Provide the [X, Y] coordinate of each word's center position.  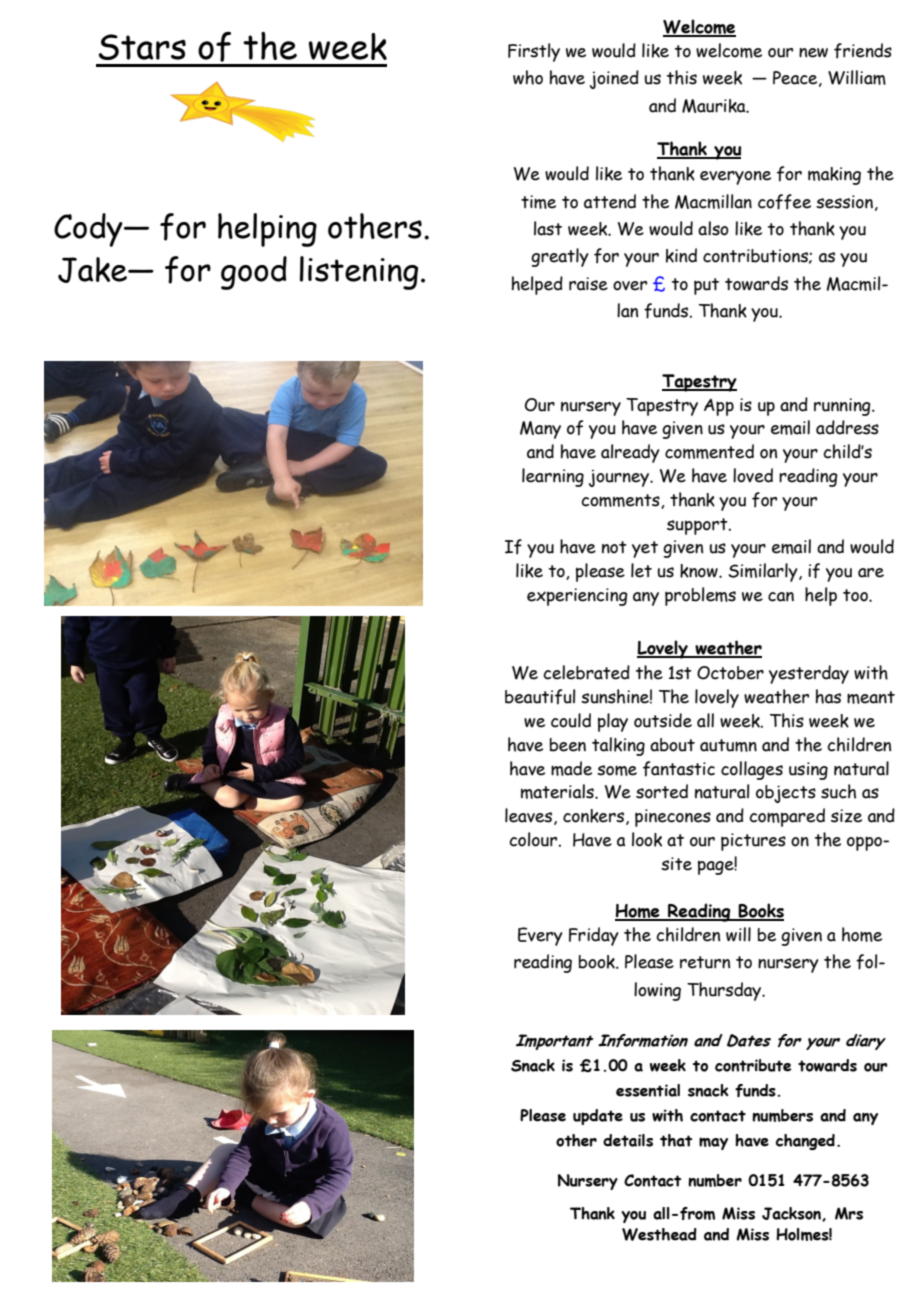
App [719, 407]
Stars [142, 47]
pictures [753, 842]
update [598, 1117]
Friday [594, 936]
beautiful [540, 697]
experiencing [577, 597]
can [781, 597]
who [528, 77]
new [813, 53]
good [254, 273]
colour [533, 839]
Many [540, 430]
